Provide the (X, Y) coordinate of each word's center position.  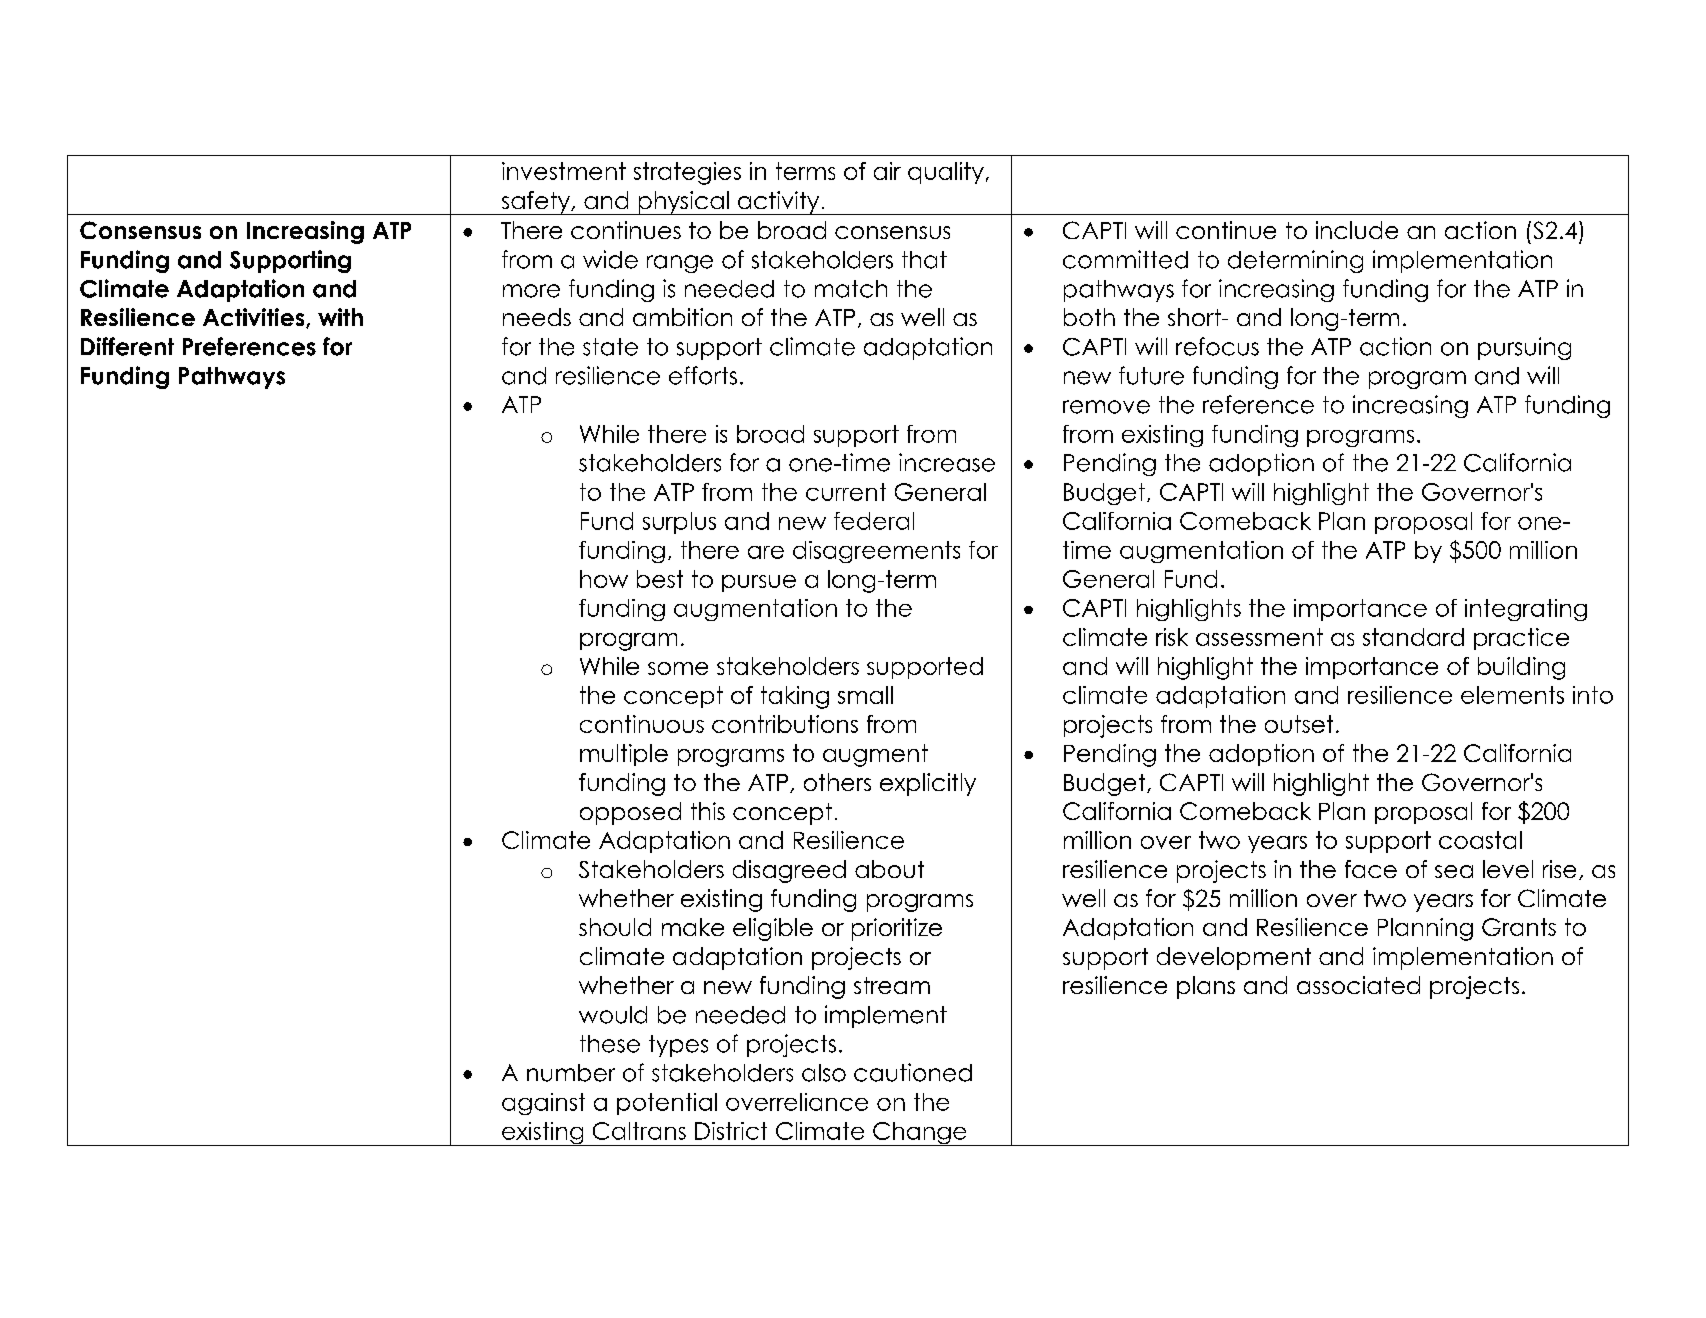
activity (778, 203)
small (865, 695)
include (1357, 230)
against (543, 1104)
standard (1413, 637)
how (604, 579)
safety (535, 203)
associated (1358, 985)
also (824, 1073)
